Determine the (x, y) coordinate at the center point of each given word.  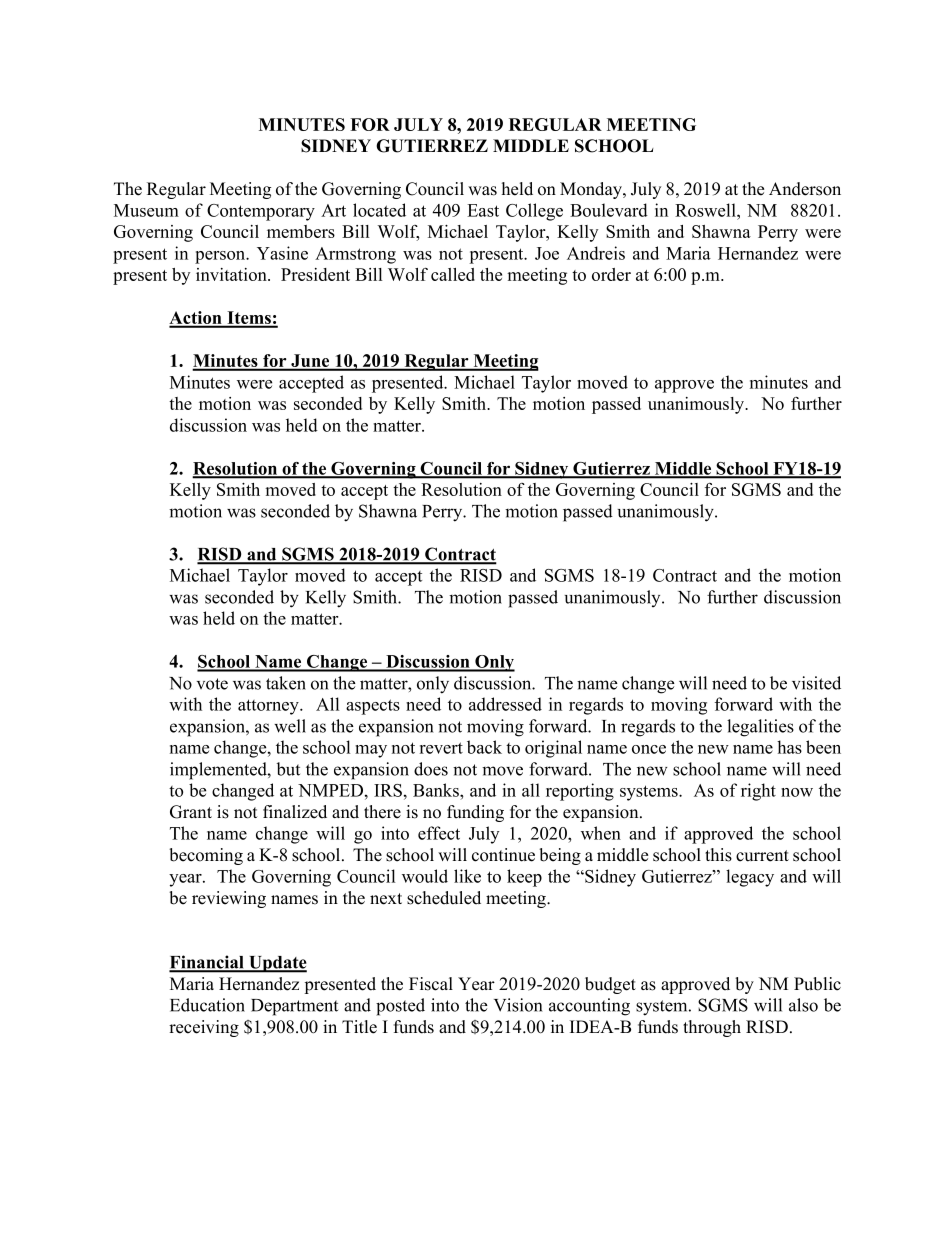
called (453, 274)
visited (816, 683)
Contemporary (261, 212)
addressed (505, 704)
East (483, 210)
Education (207, 1005)
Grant (191, 812)
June (310, 362)
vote (212, 684)
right (758, 792)
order (611, 274)
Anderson (805, 189)
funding (475, 813)
